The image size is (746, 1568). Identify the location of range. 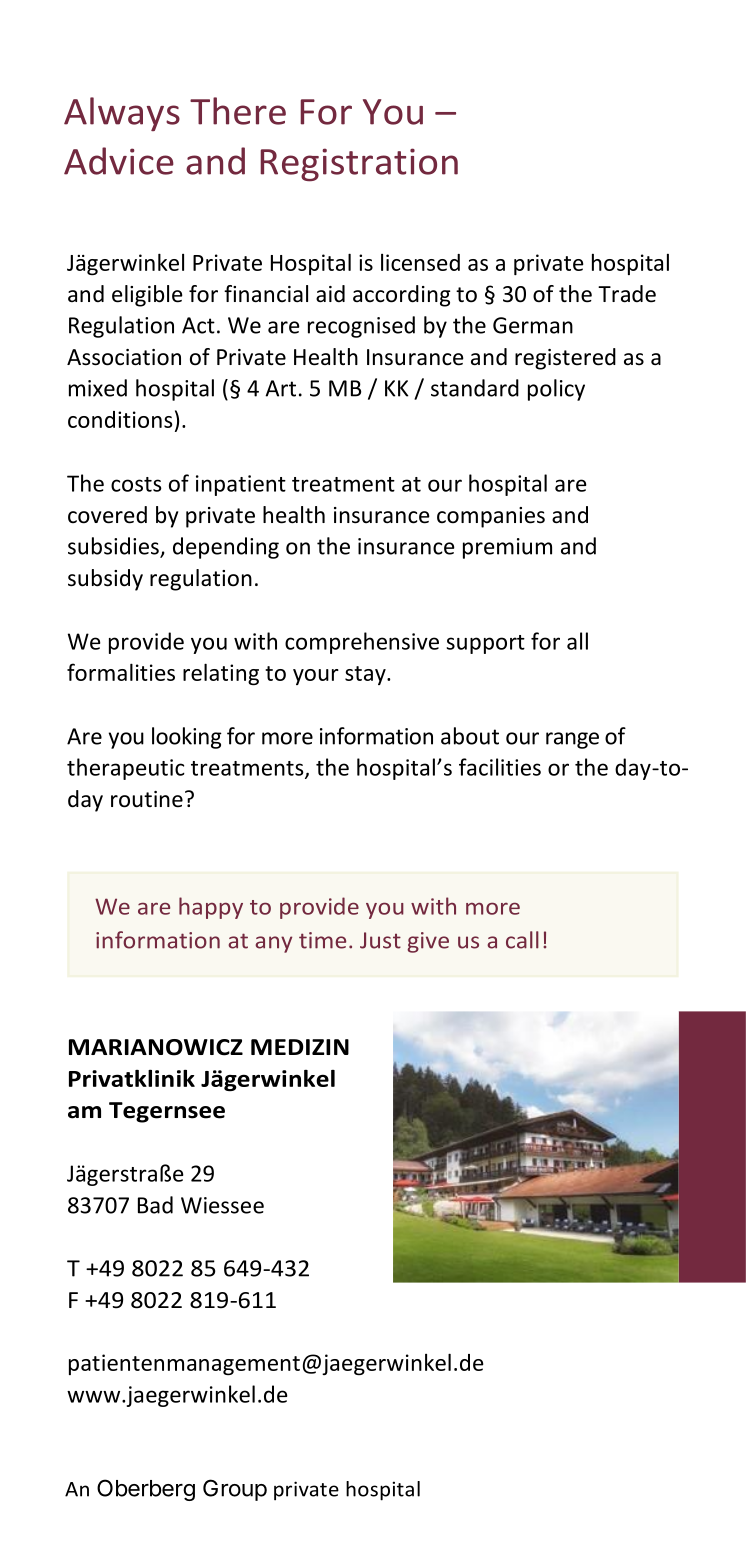
(572, 740).
